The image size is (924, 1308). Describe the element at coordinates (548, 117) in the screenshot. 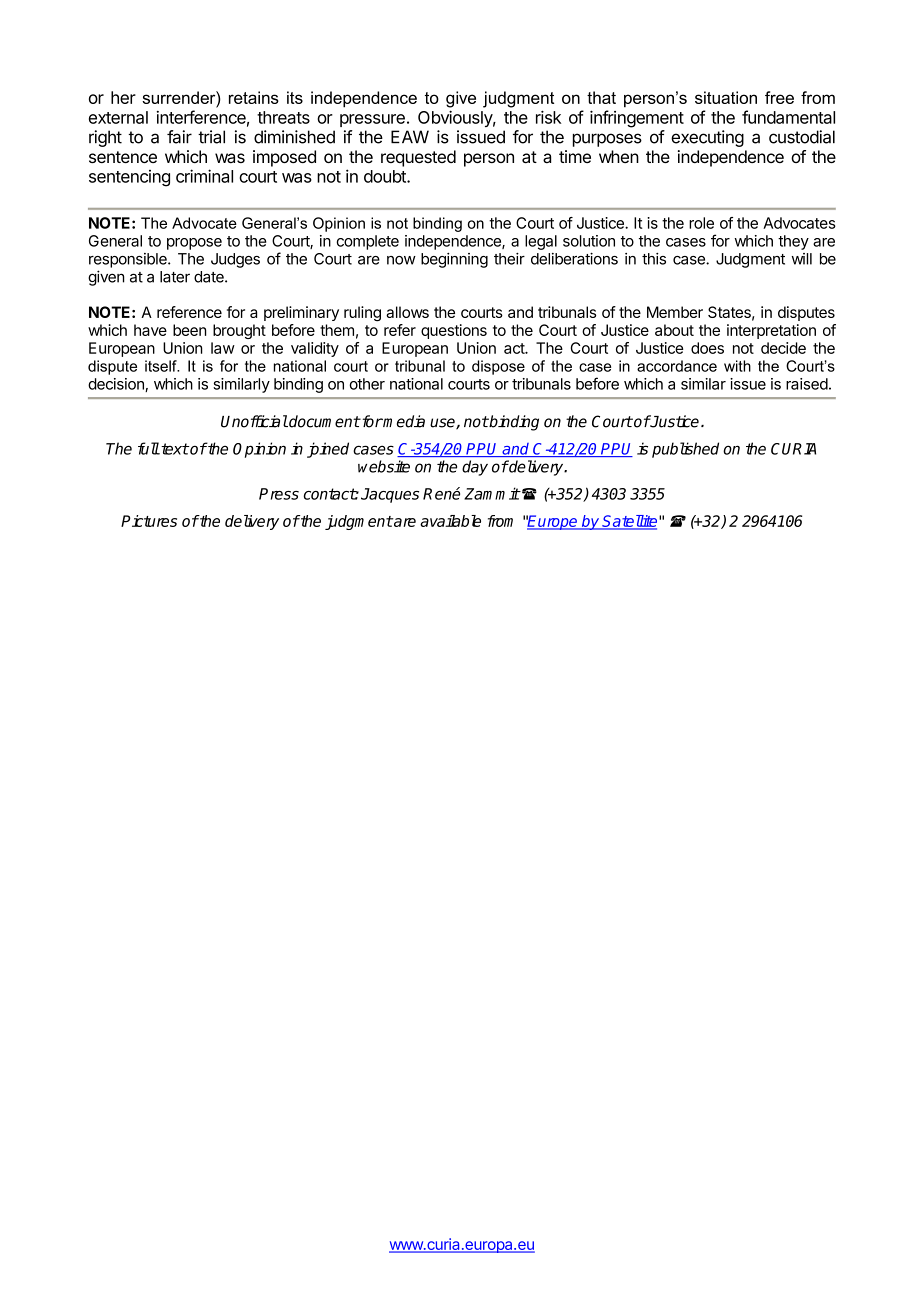

I see `risk` at that location.
